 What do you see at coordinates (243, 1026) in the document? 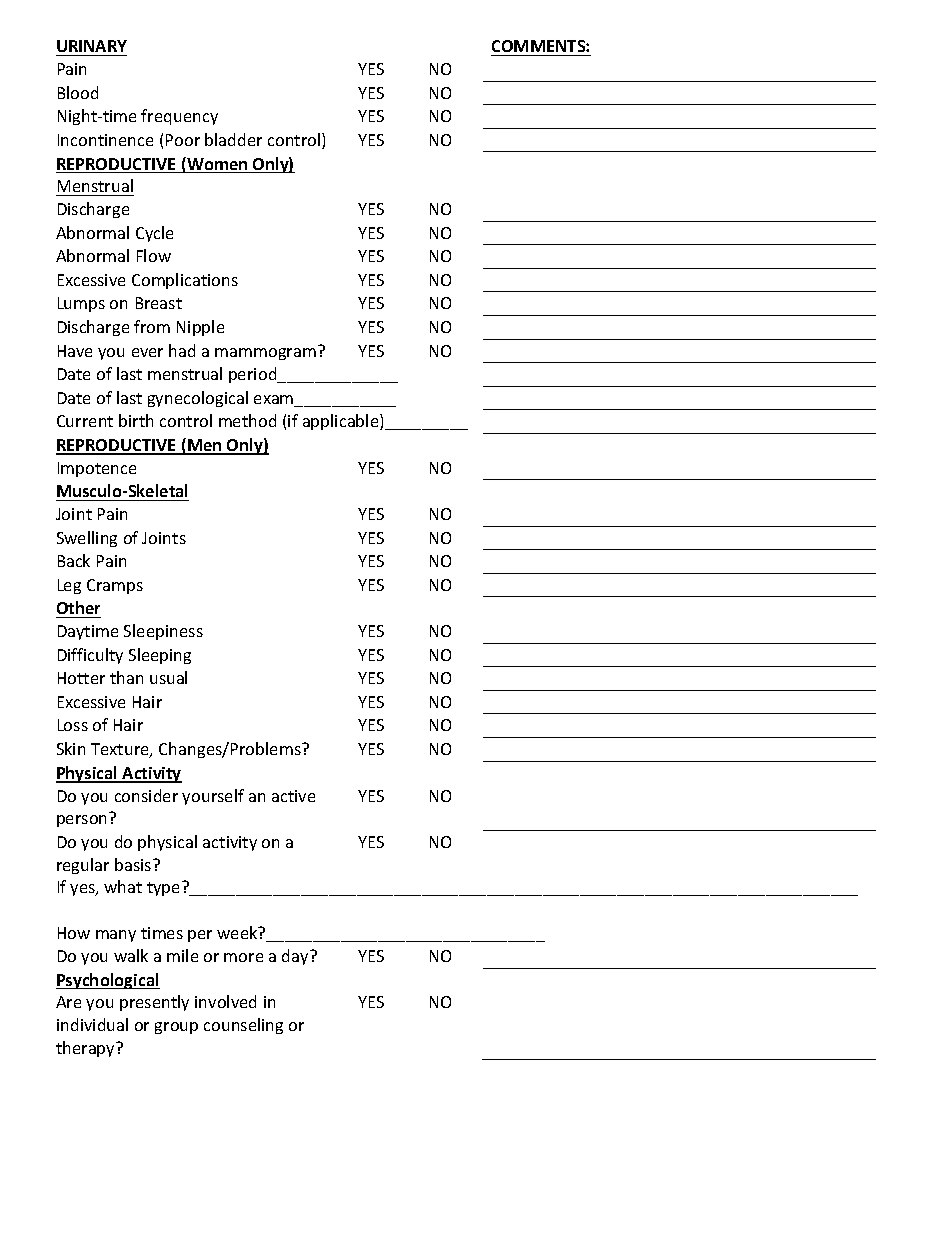
I see `counseling` at bounding box center [243, 1026].
